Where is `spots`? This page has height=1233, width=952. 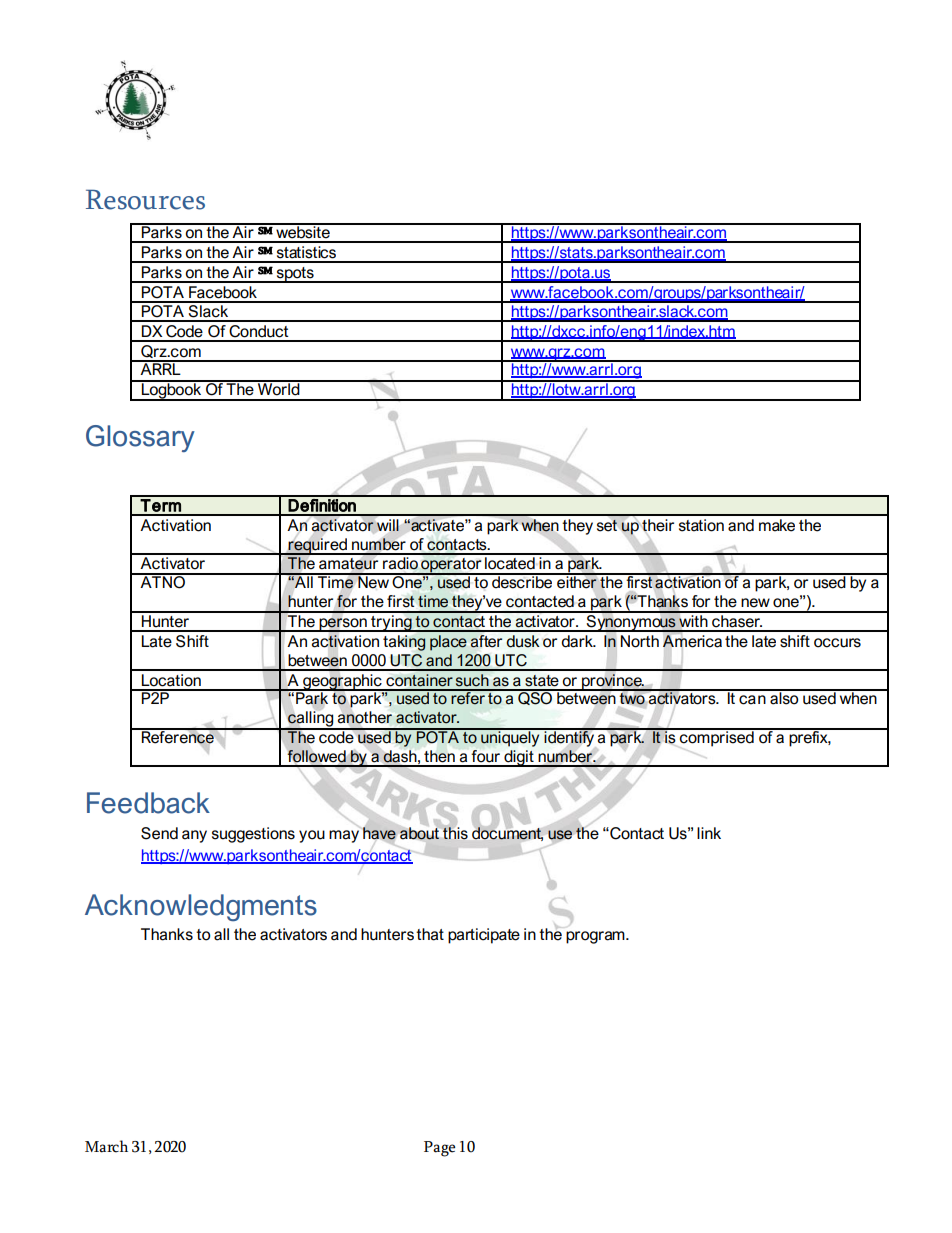 spots is located at coordinates (295, 275).
